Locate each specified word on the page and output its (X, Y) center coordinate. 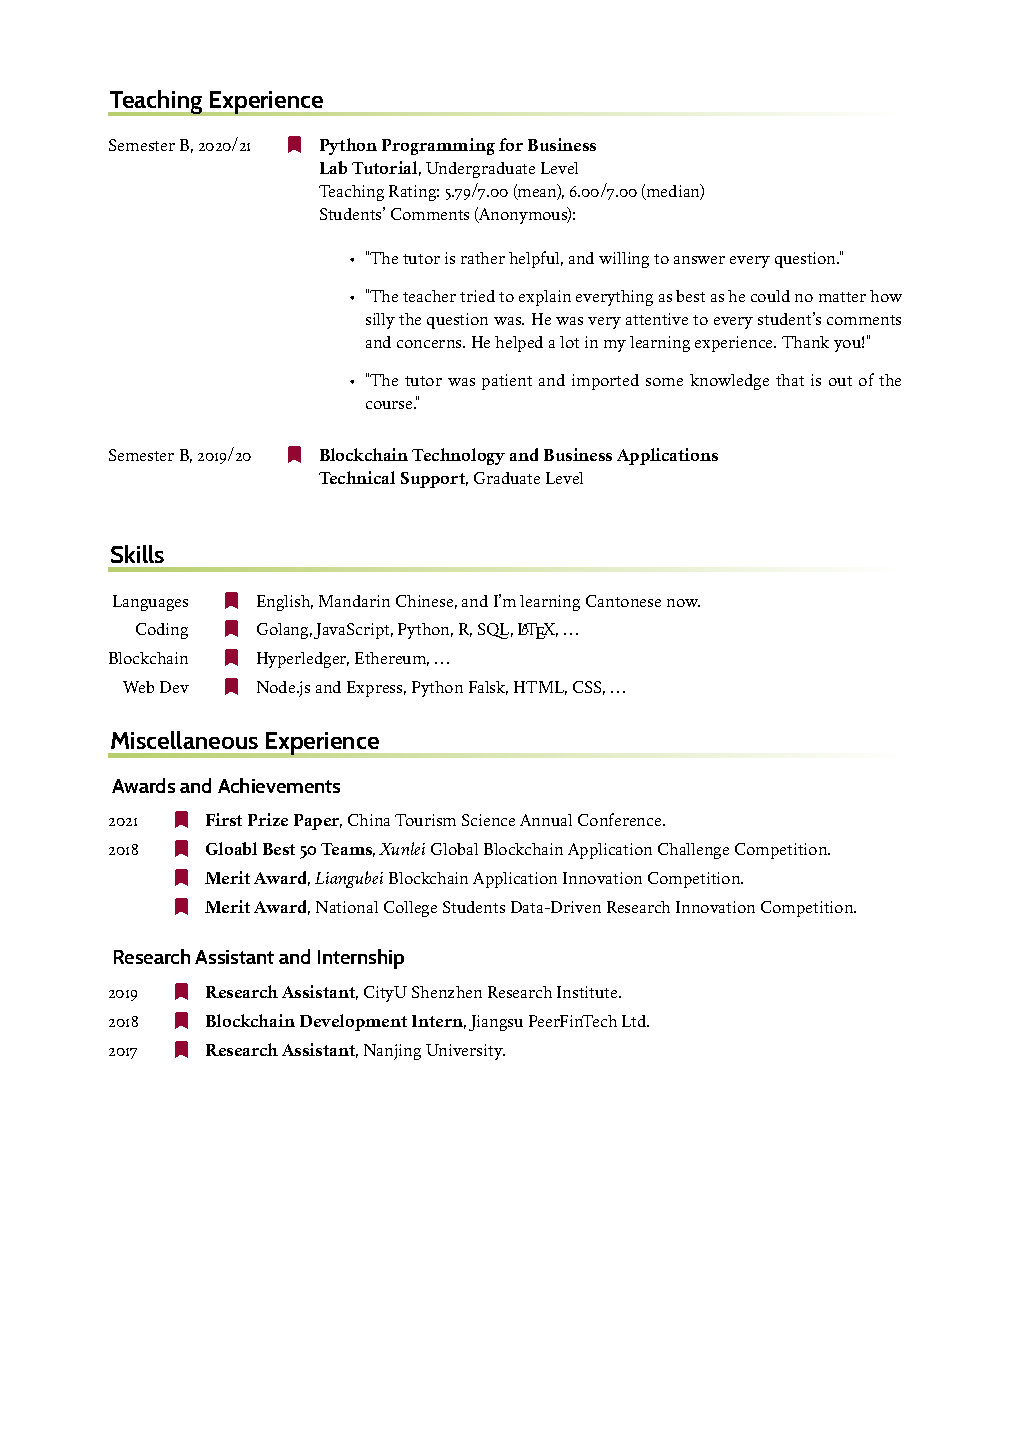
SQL (495, 631)
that (790, 380)
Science (488, 820)
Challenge (693, 851)
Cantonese (623, 601)
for (511, 144)
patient (507, 382)
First (224, 819)
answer (699, 260)
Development (353, 1022)
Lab (333, 167)
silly (380, 321)
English (285, 603)
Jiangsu (496, 1023)
